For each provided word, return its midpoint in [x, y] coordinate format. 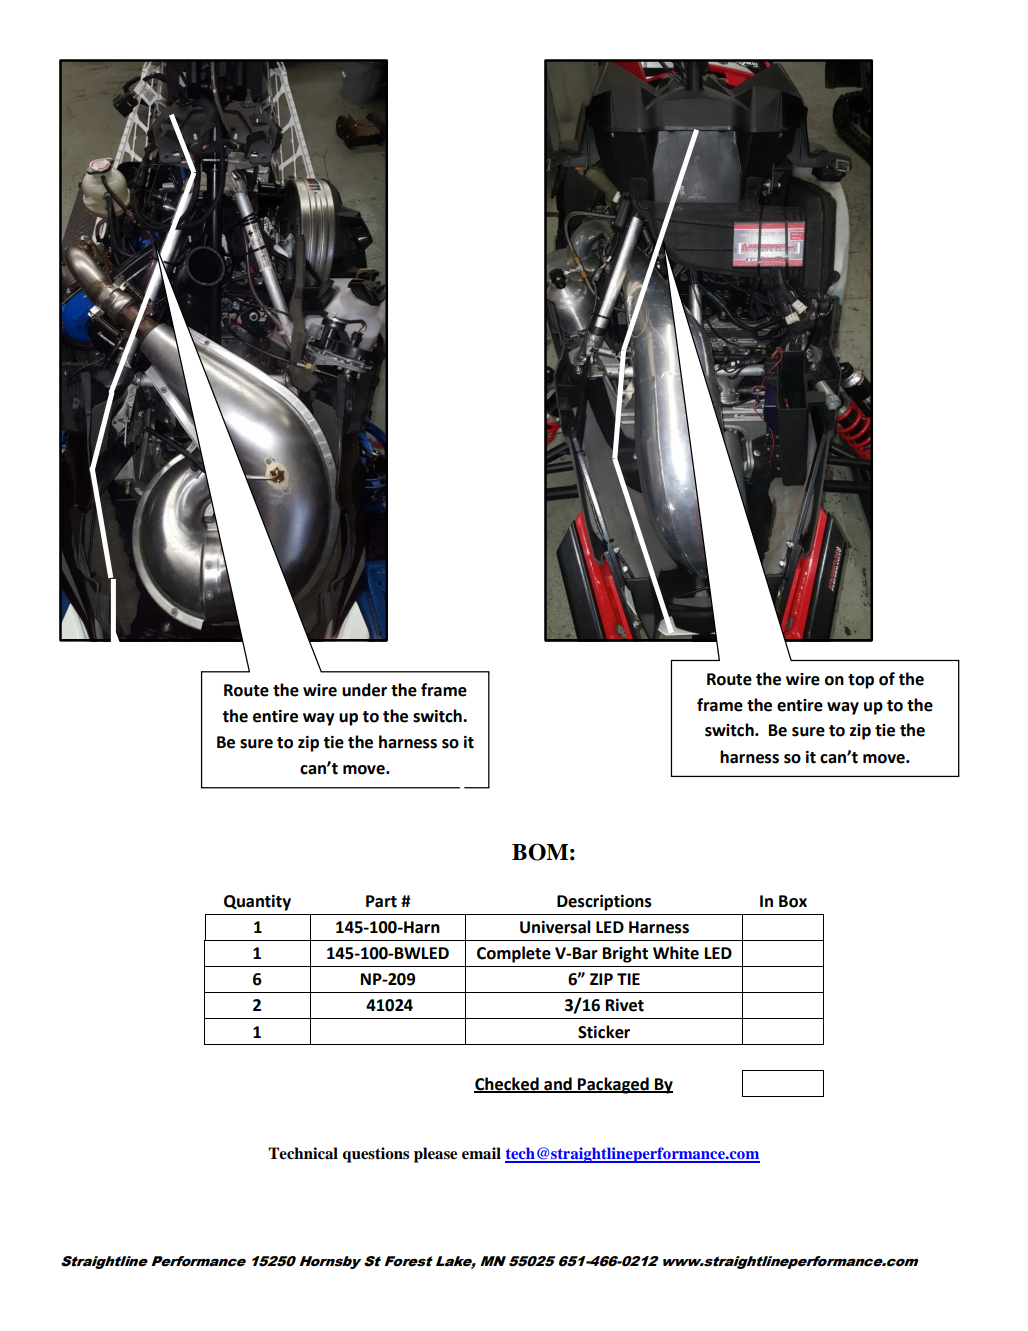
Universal [555, 927]
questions [375, 1155]
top [861, 681]
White [676, 953]
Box [793, 901]
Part [381, 901]
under [364, 690]
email [481, 1153]
